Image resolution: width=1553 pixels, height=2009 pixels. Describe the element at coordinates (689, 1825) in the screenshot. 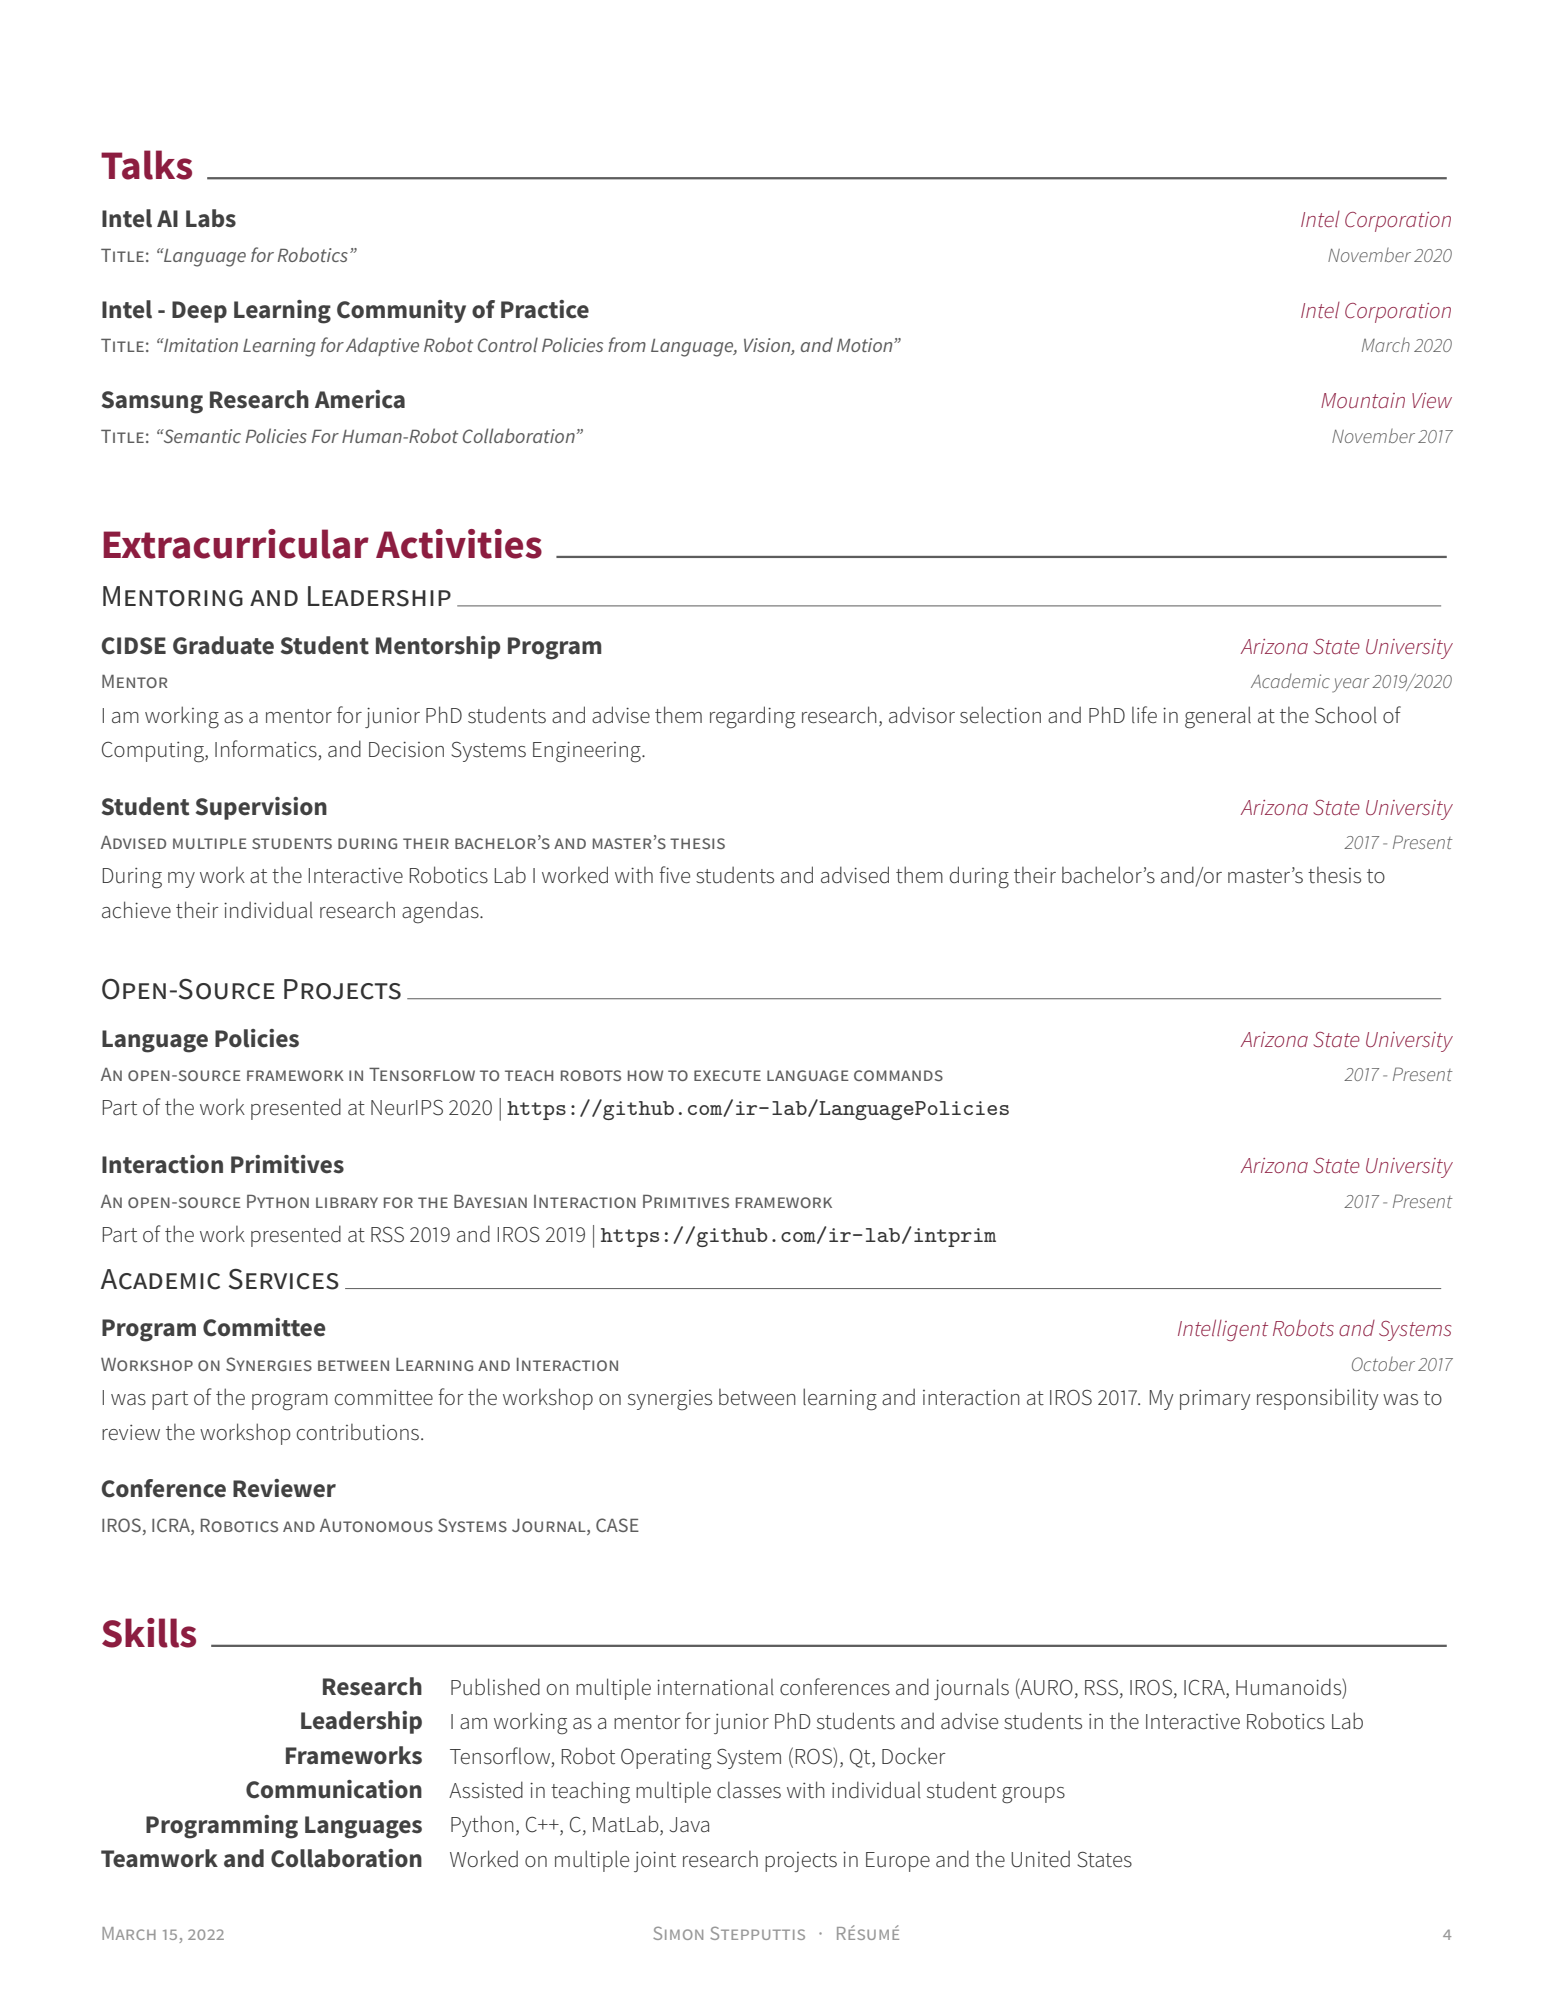

I see `Java` at that location.
